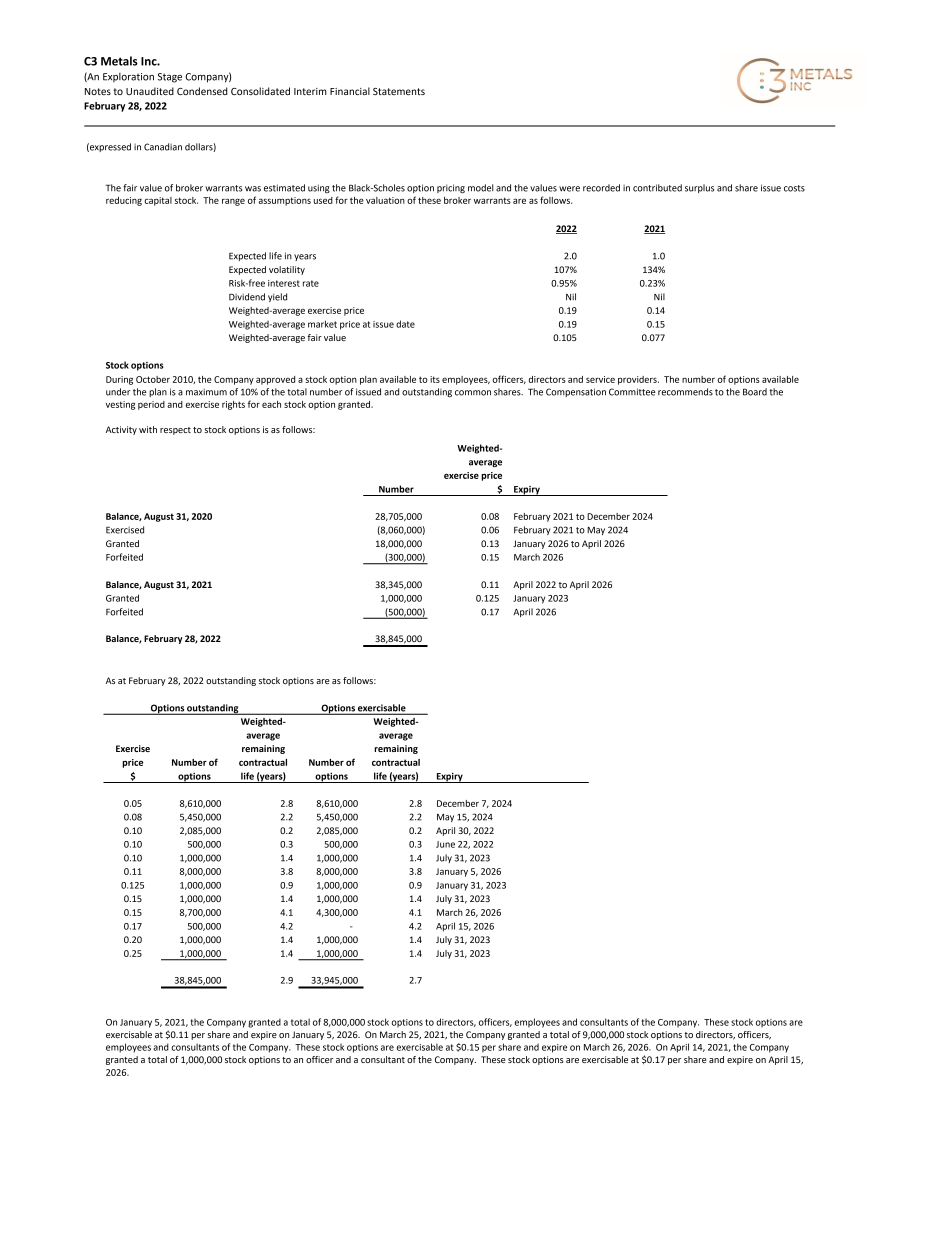 Image resolution: width=952 pixels, height=1233 pixels. What do you see at coordinates (685, 392) in the screenshot?
I see `recommends` at bounding box center [685, 392].
